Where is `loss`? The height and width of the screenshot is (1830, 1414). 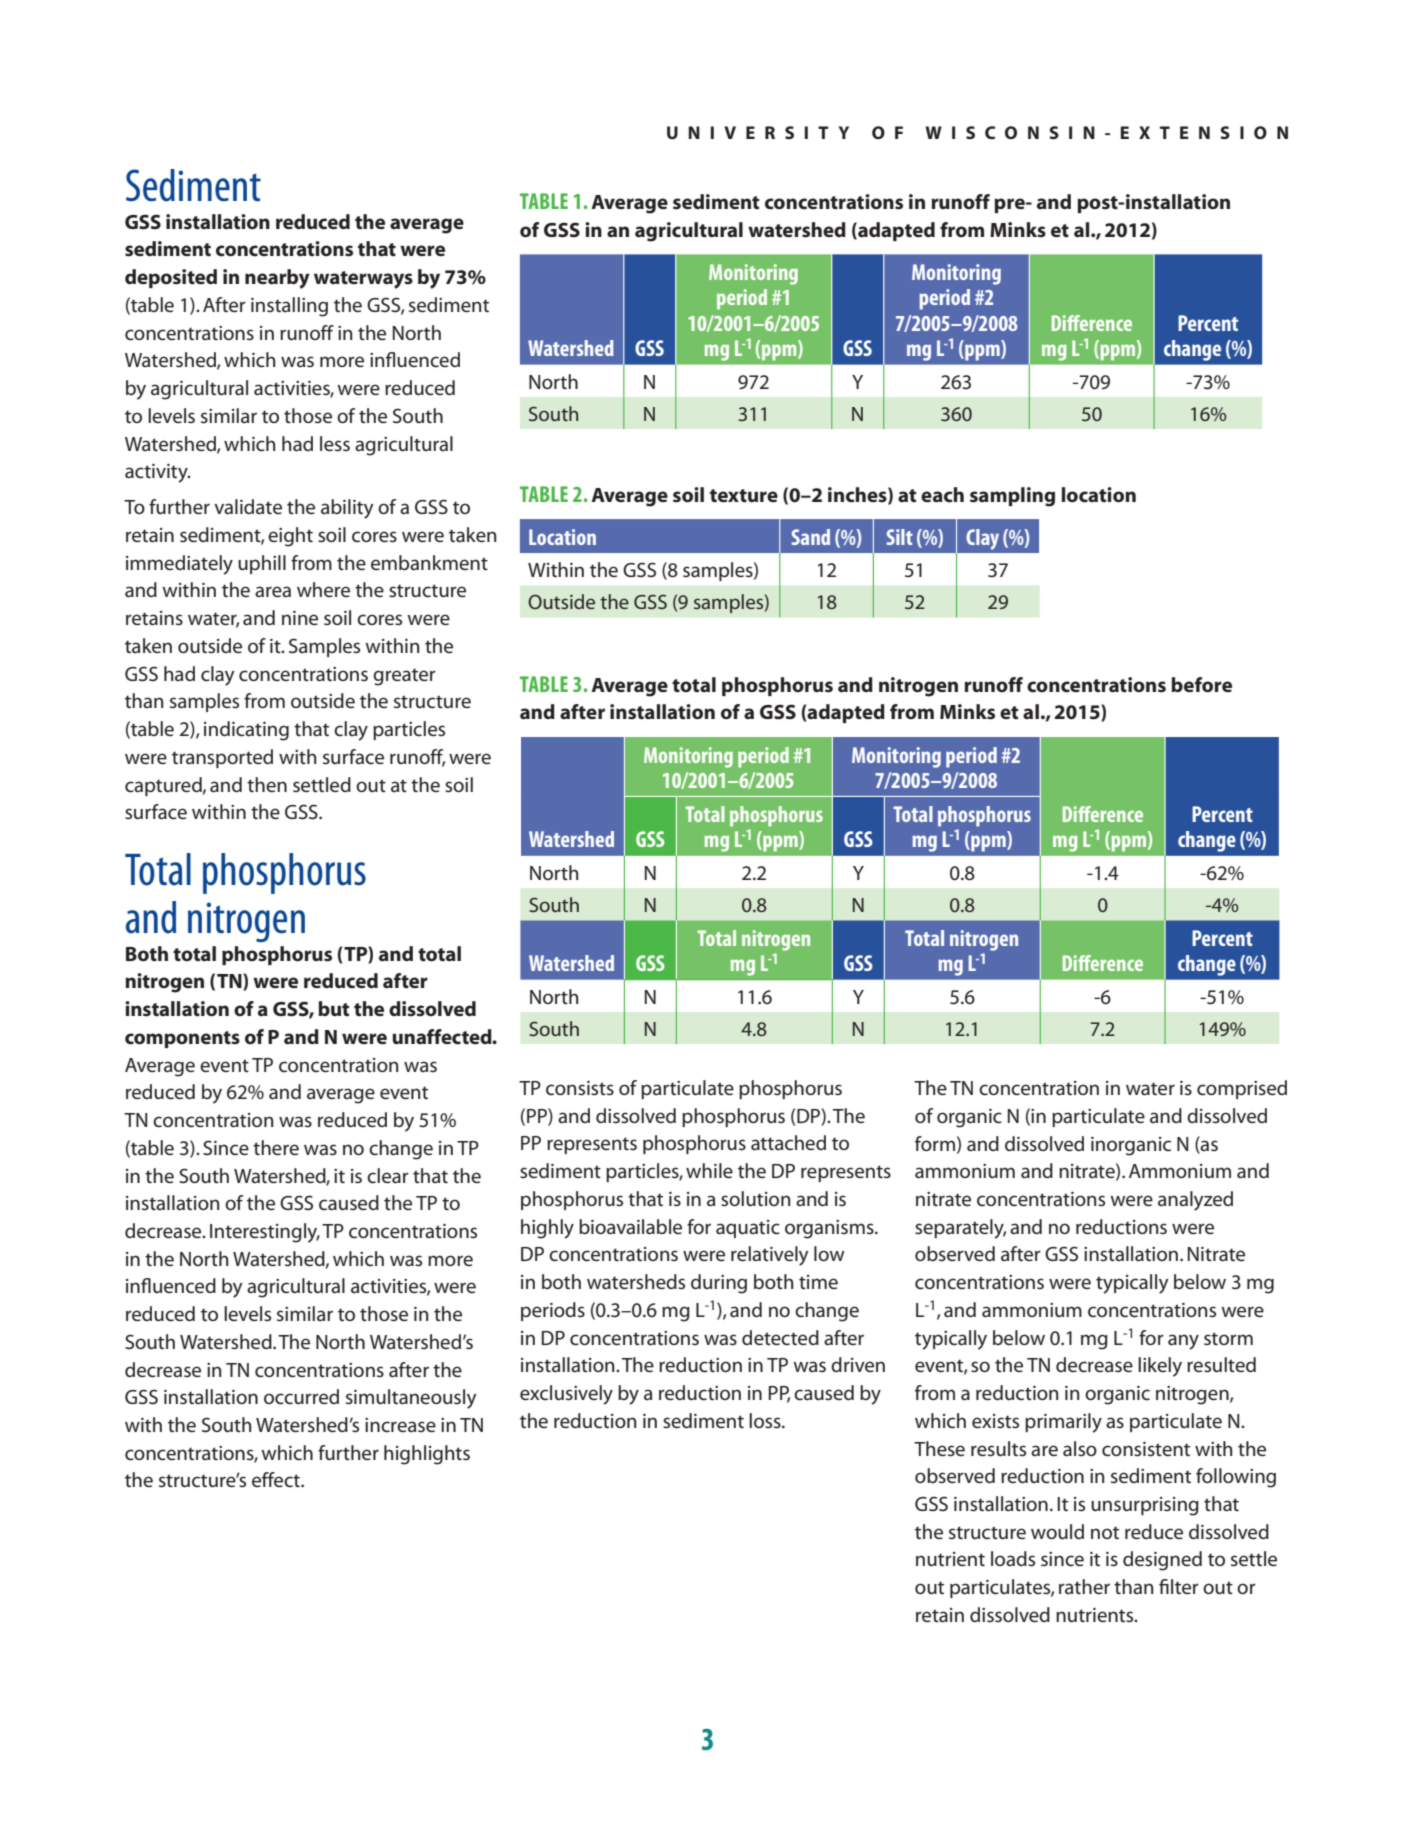 loss is located at coordinates (766, 1421).
